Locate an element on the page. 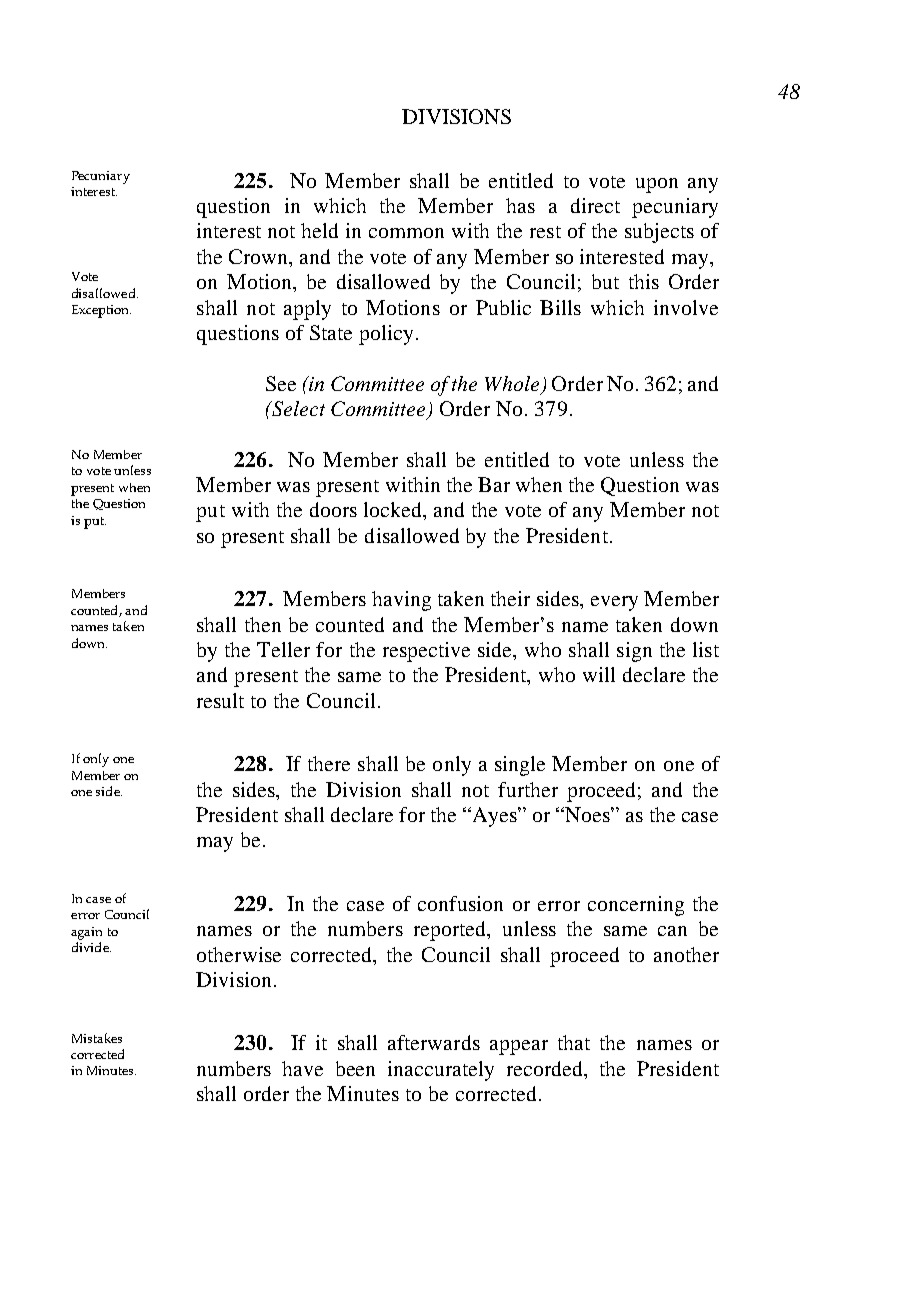 Image resolution: width=924 pixels, height=1313 pixels. direct is located at coordinates (595, 205).
